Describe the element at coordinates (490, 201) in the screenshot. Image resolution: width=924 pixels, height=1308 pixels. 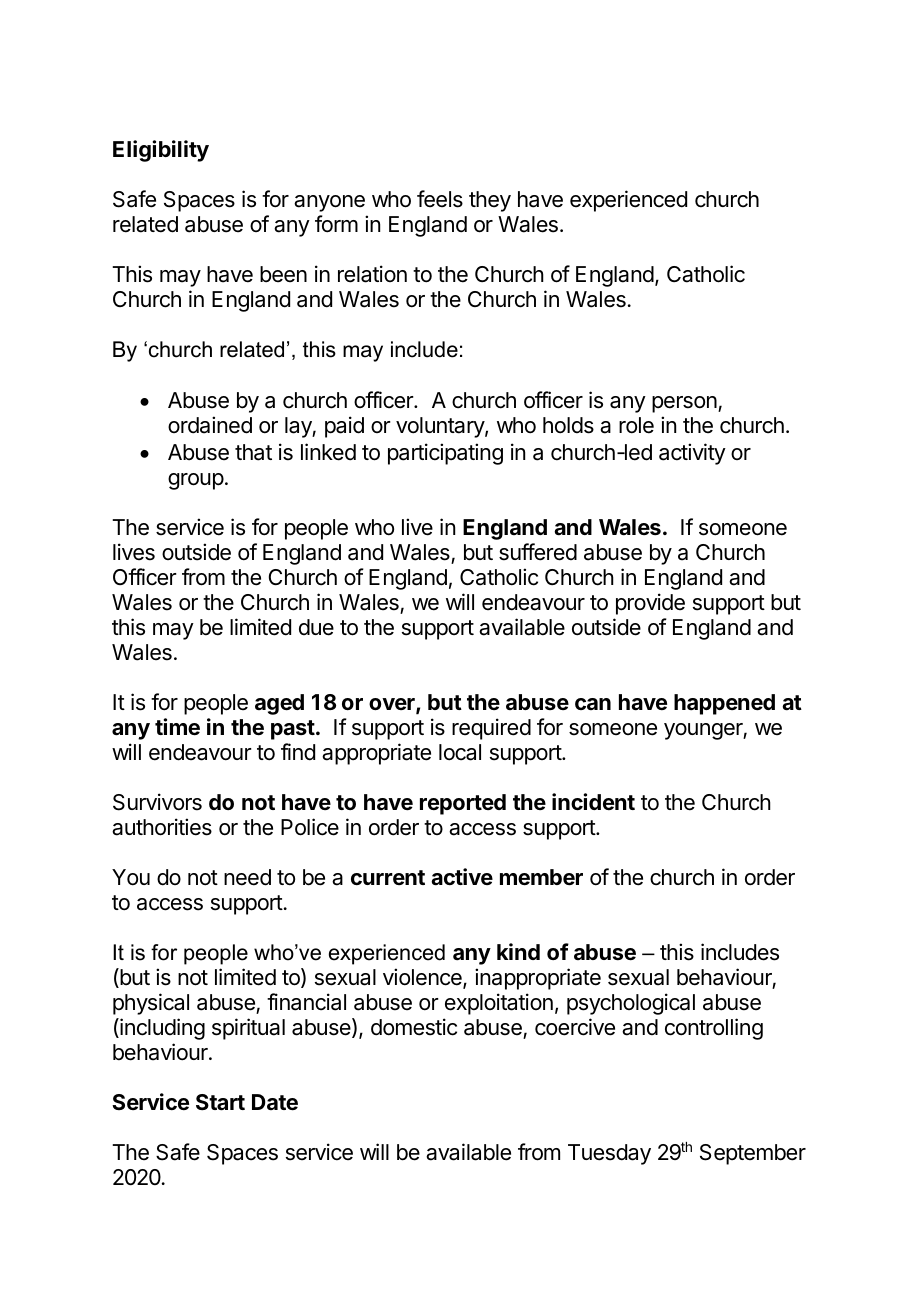
I see `they` at that location.
